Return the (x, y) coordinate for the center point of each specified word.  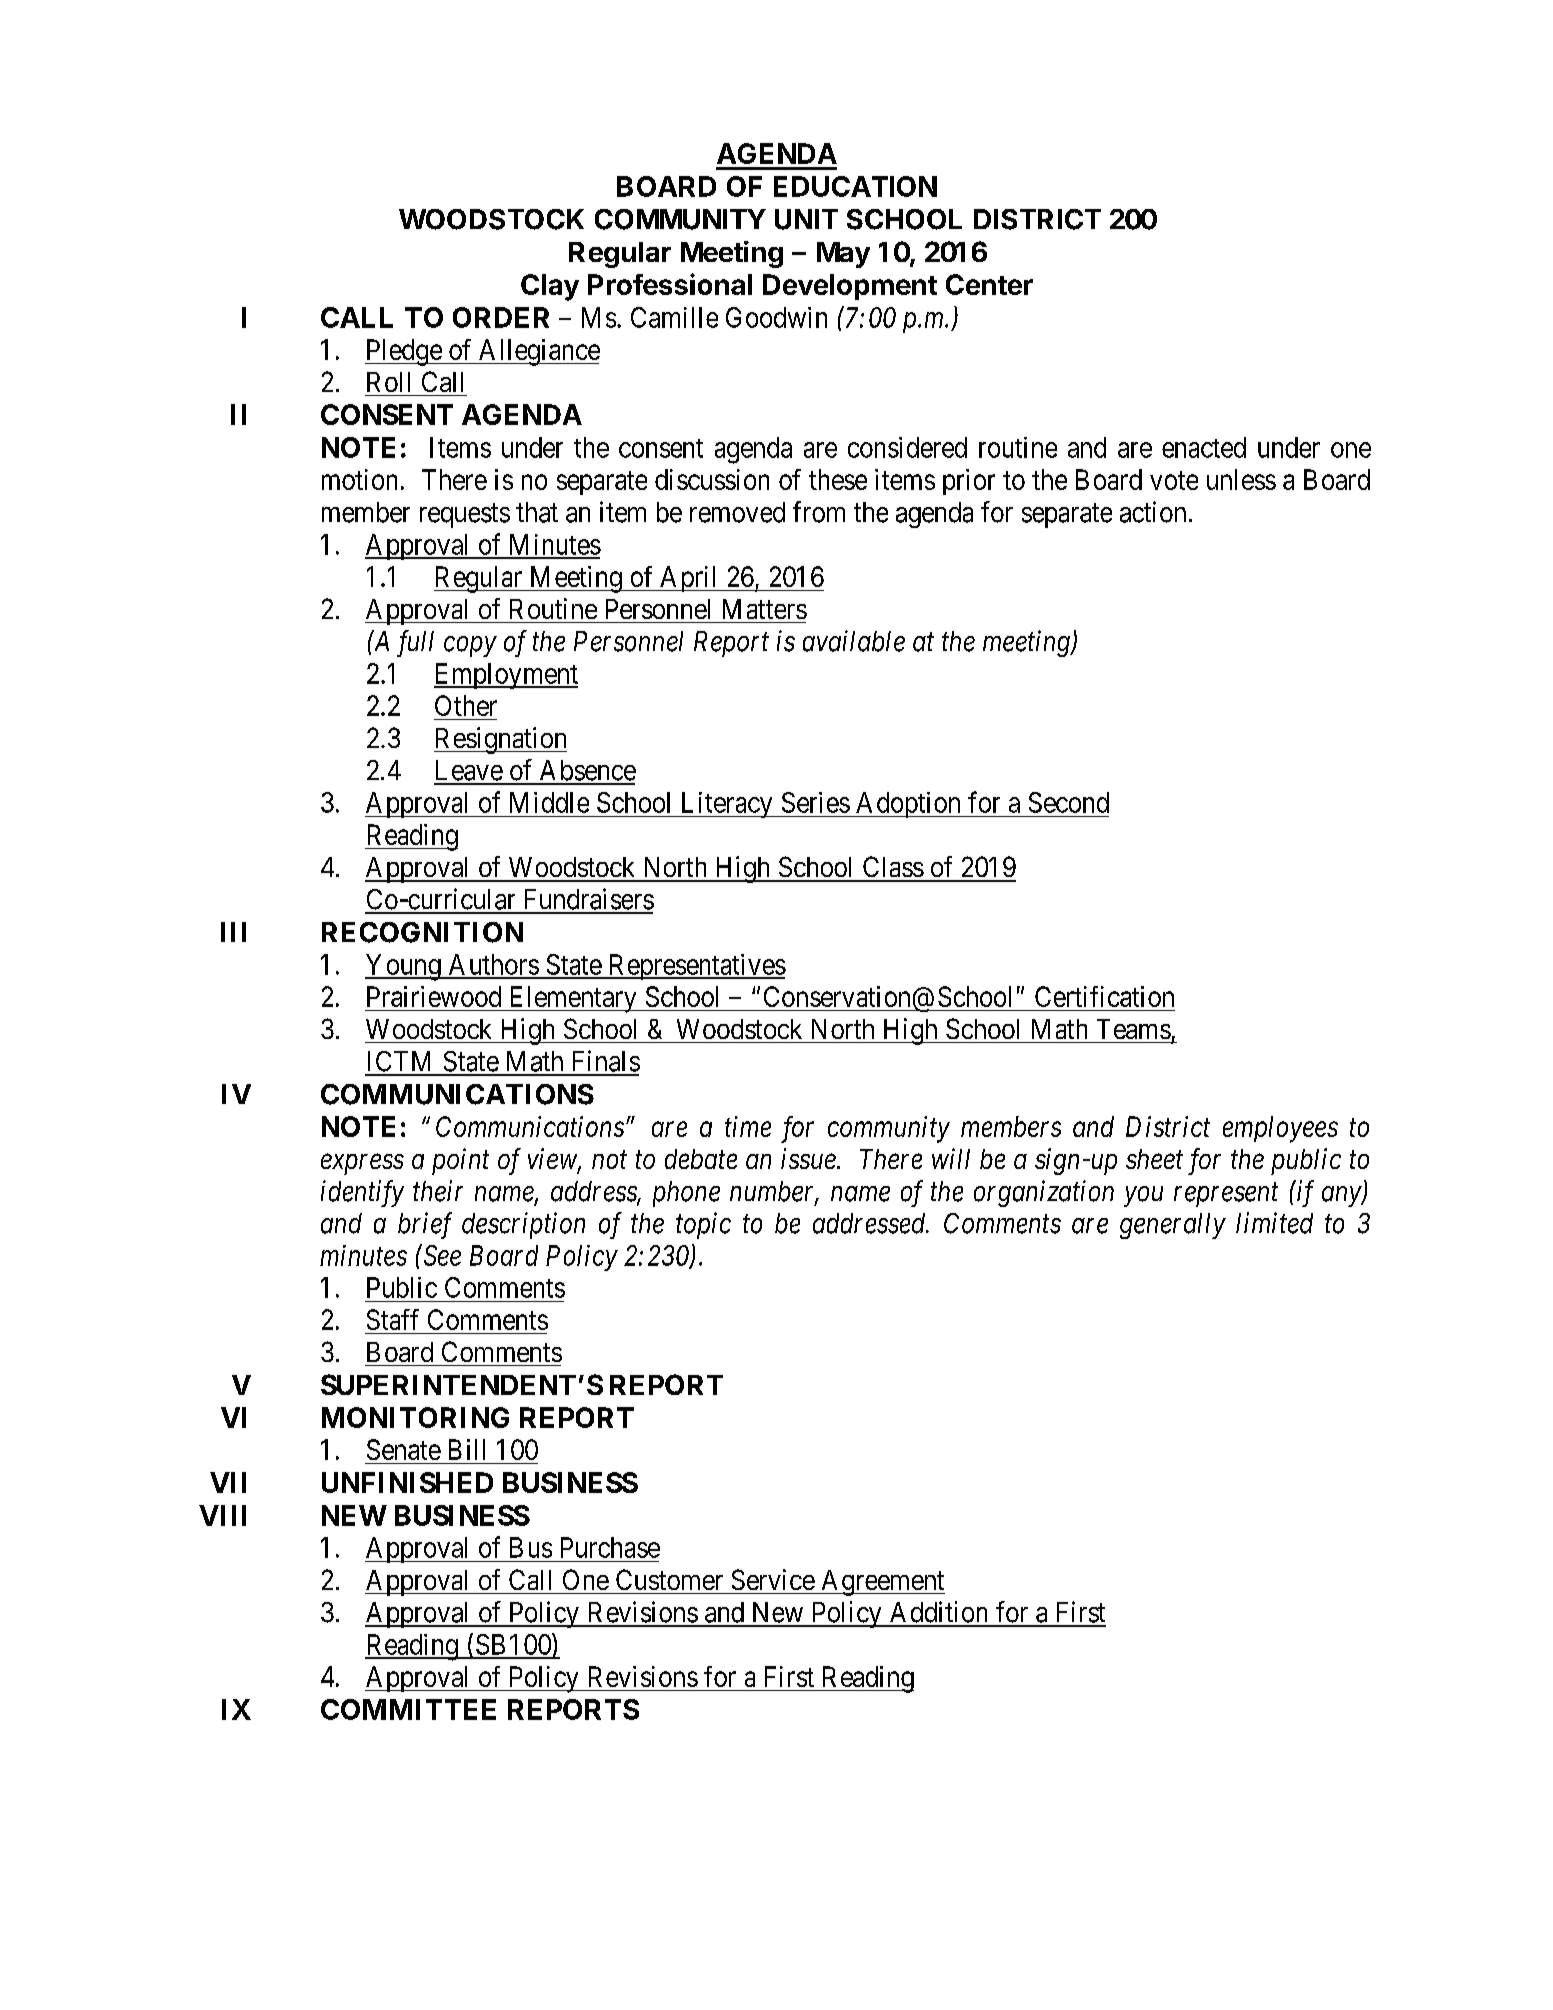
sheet (1154, 1159)
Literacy (726, 805)
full (415, 643)
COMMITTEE (408, 1709)
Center (989, 284)
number (774, 1192)
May (843, 255)
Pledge (404, 352)
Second (1069, 802)
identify (362, 1193)
